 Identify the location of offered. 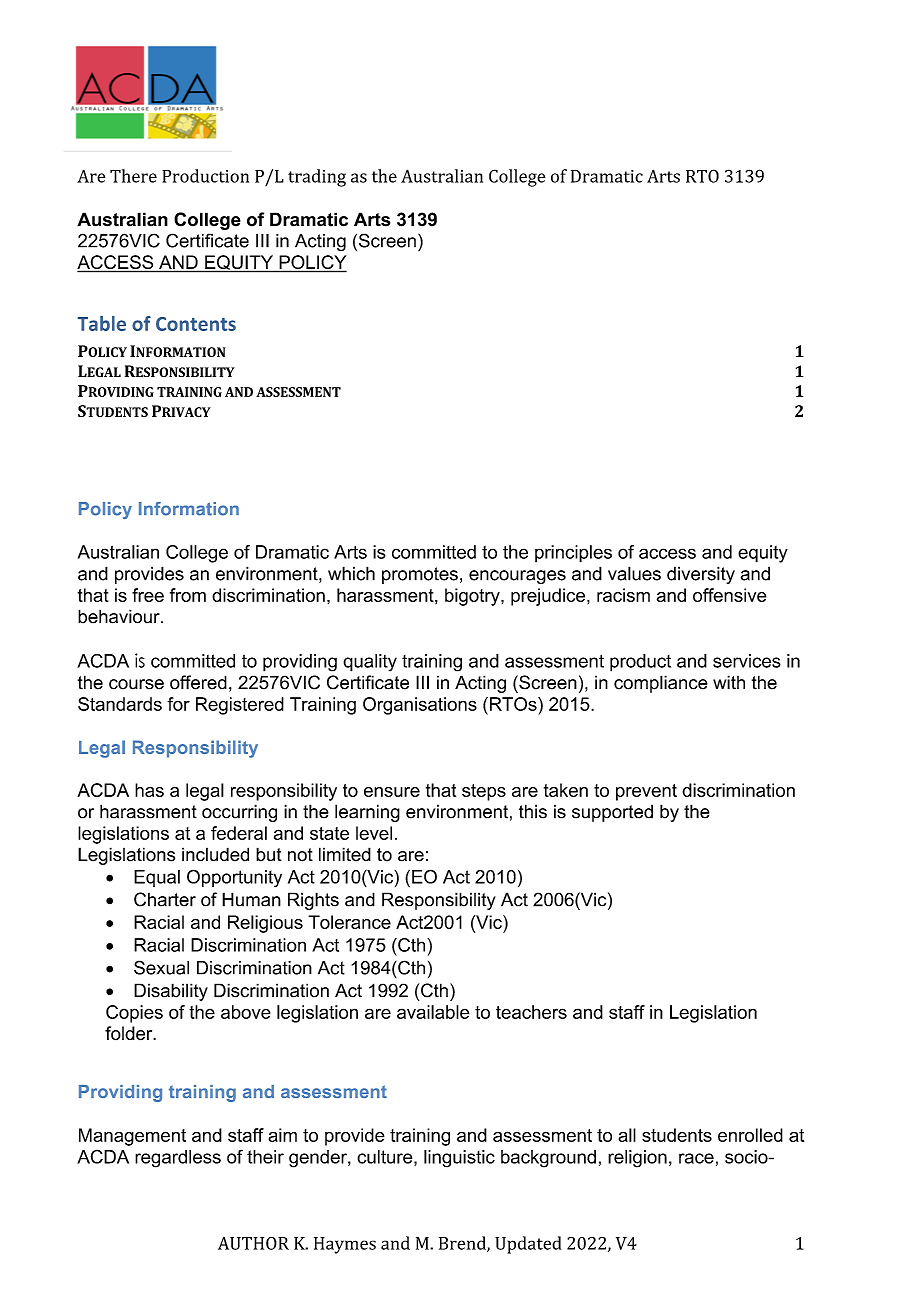
(198, 682).
